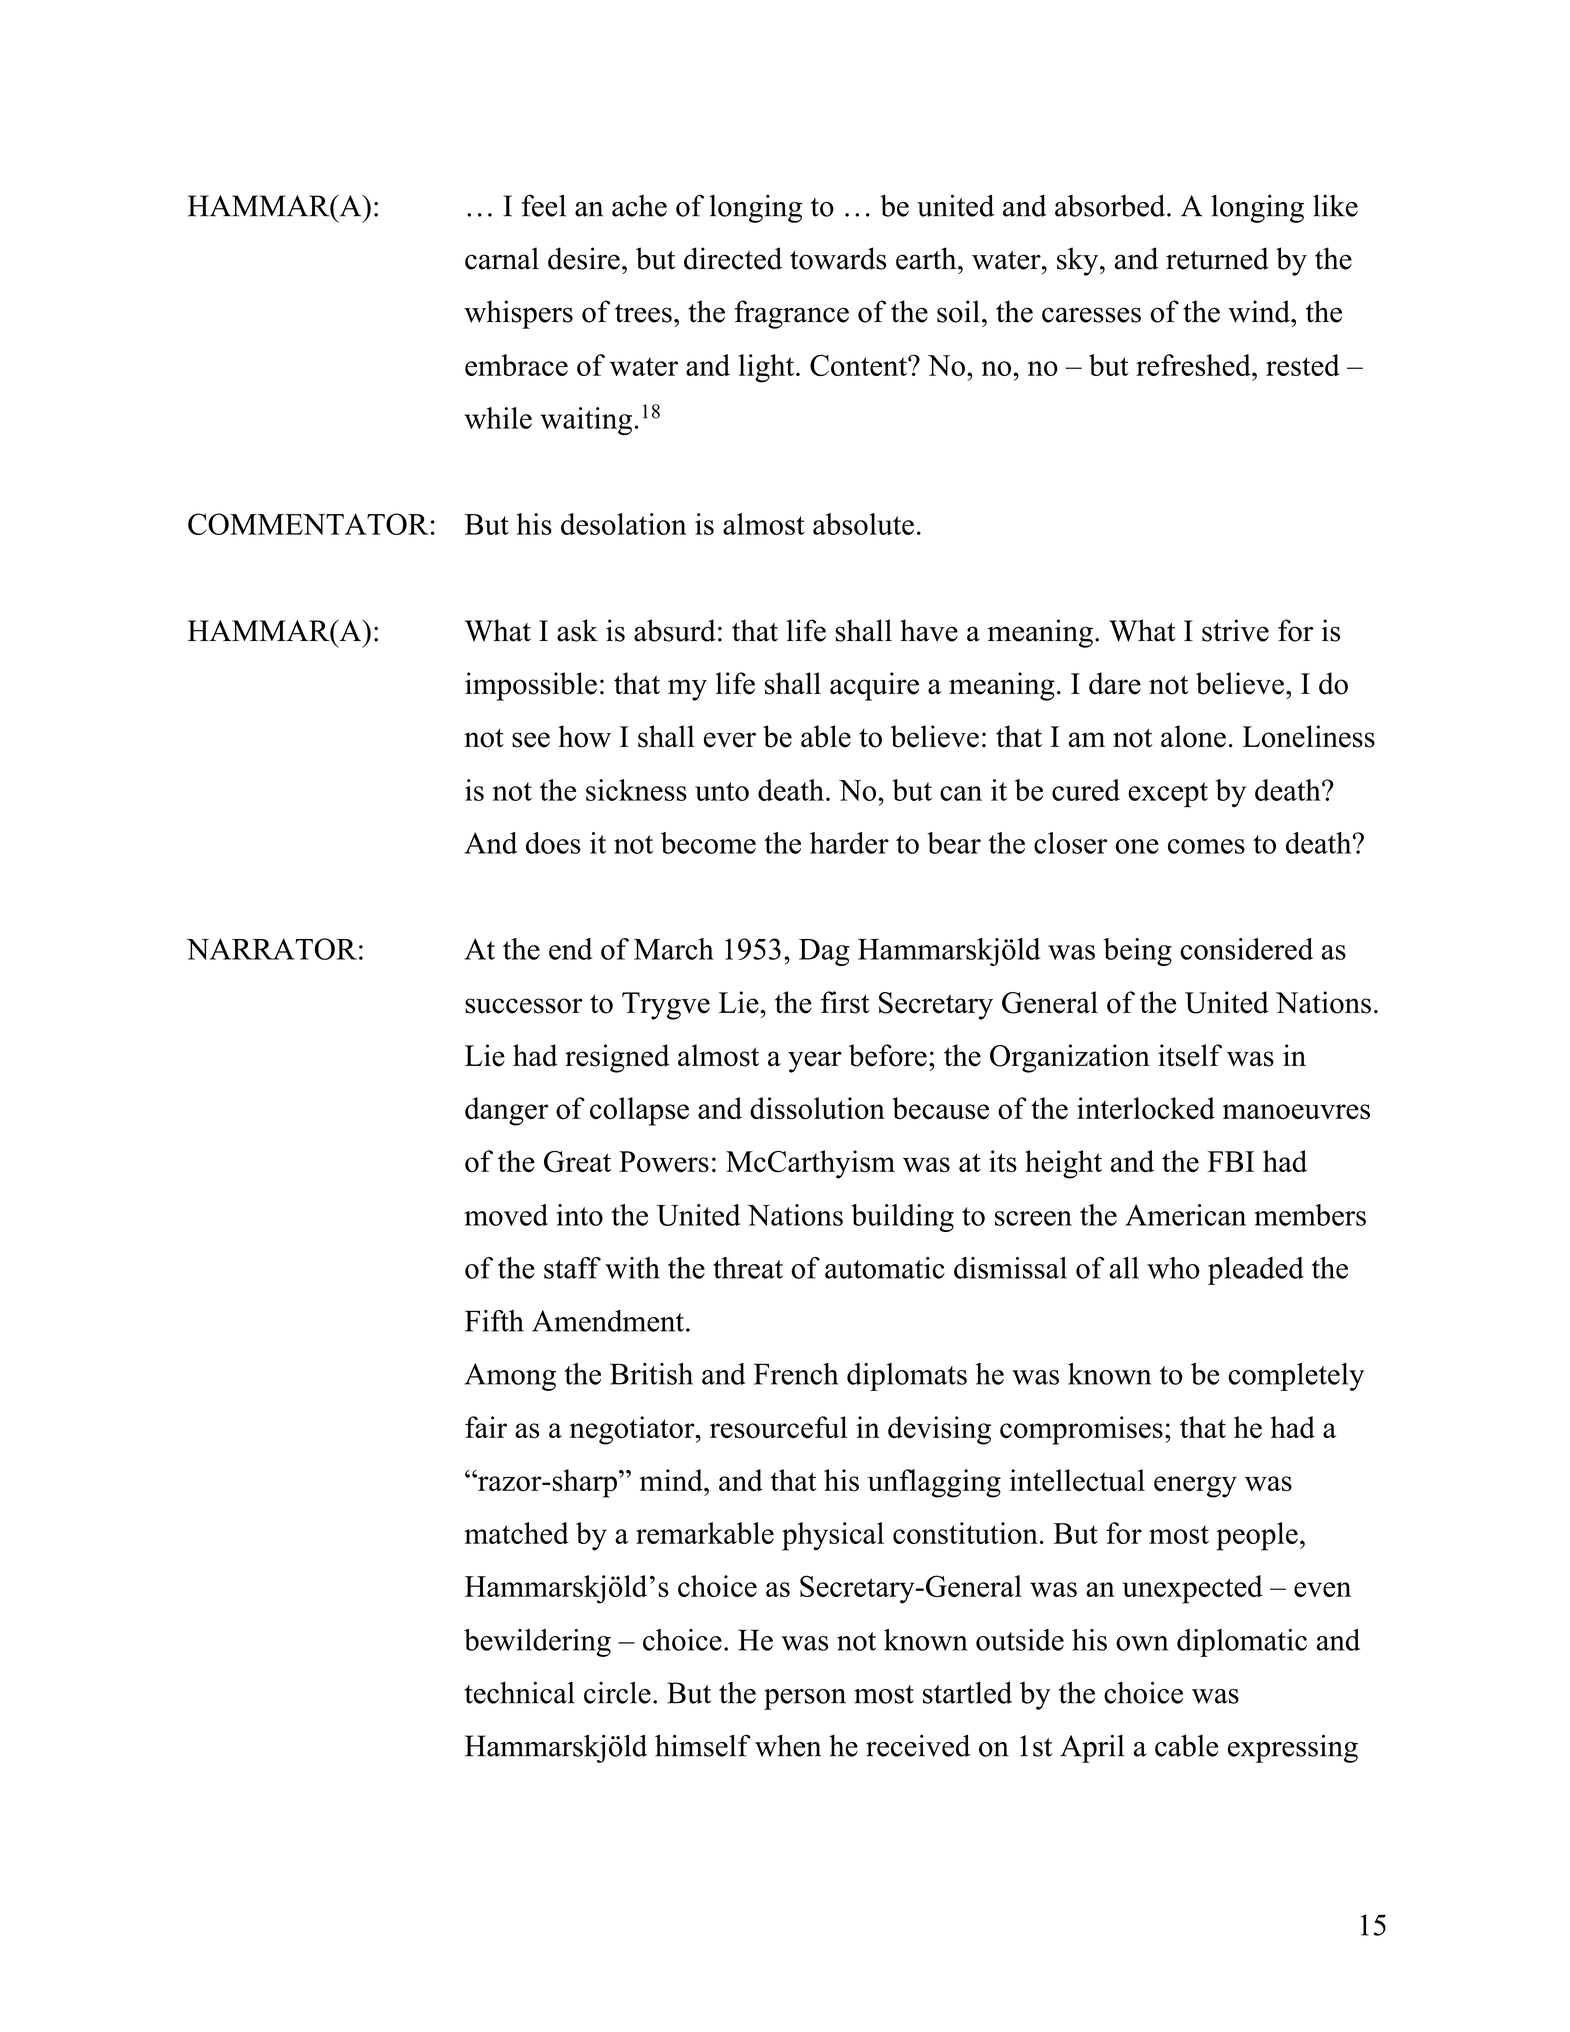 The height and width of the screenshot is (2032, 1570). Describe the element at coordinates (531, 740) in the screenshot. I see `see` at that location.
